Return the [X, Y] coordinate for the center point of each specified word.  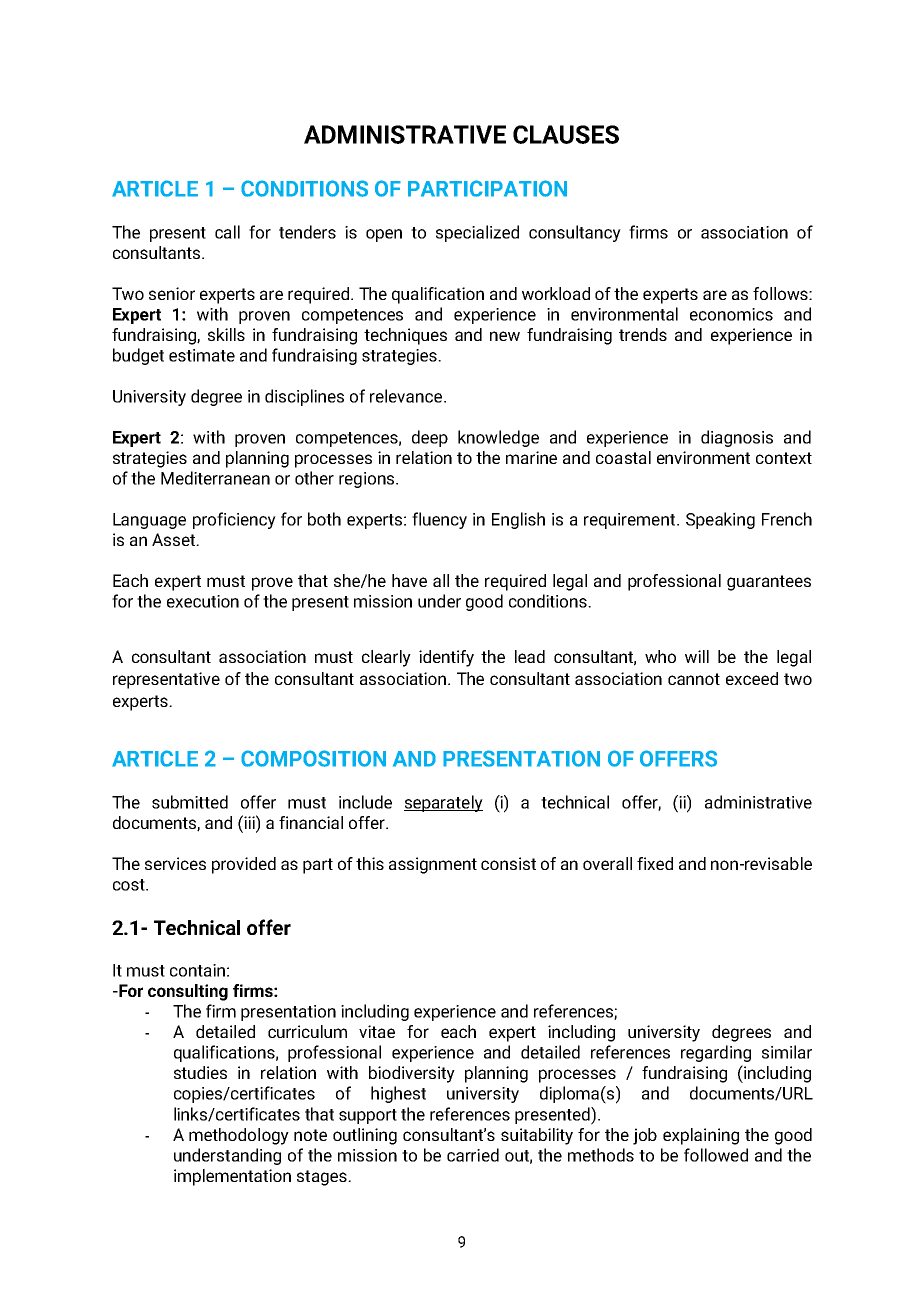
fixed [655, 863]
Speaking [720, 520]
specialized [477, 233]
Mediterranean [215, 478]
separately [443, 803]
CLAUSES [566, 134]
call [227, 232]
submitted [190, 802]
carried [473, 1155]
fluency [439, 520]
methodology [239, 1136]
